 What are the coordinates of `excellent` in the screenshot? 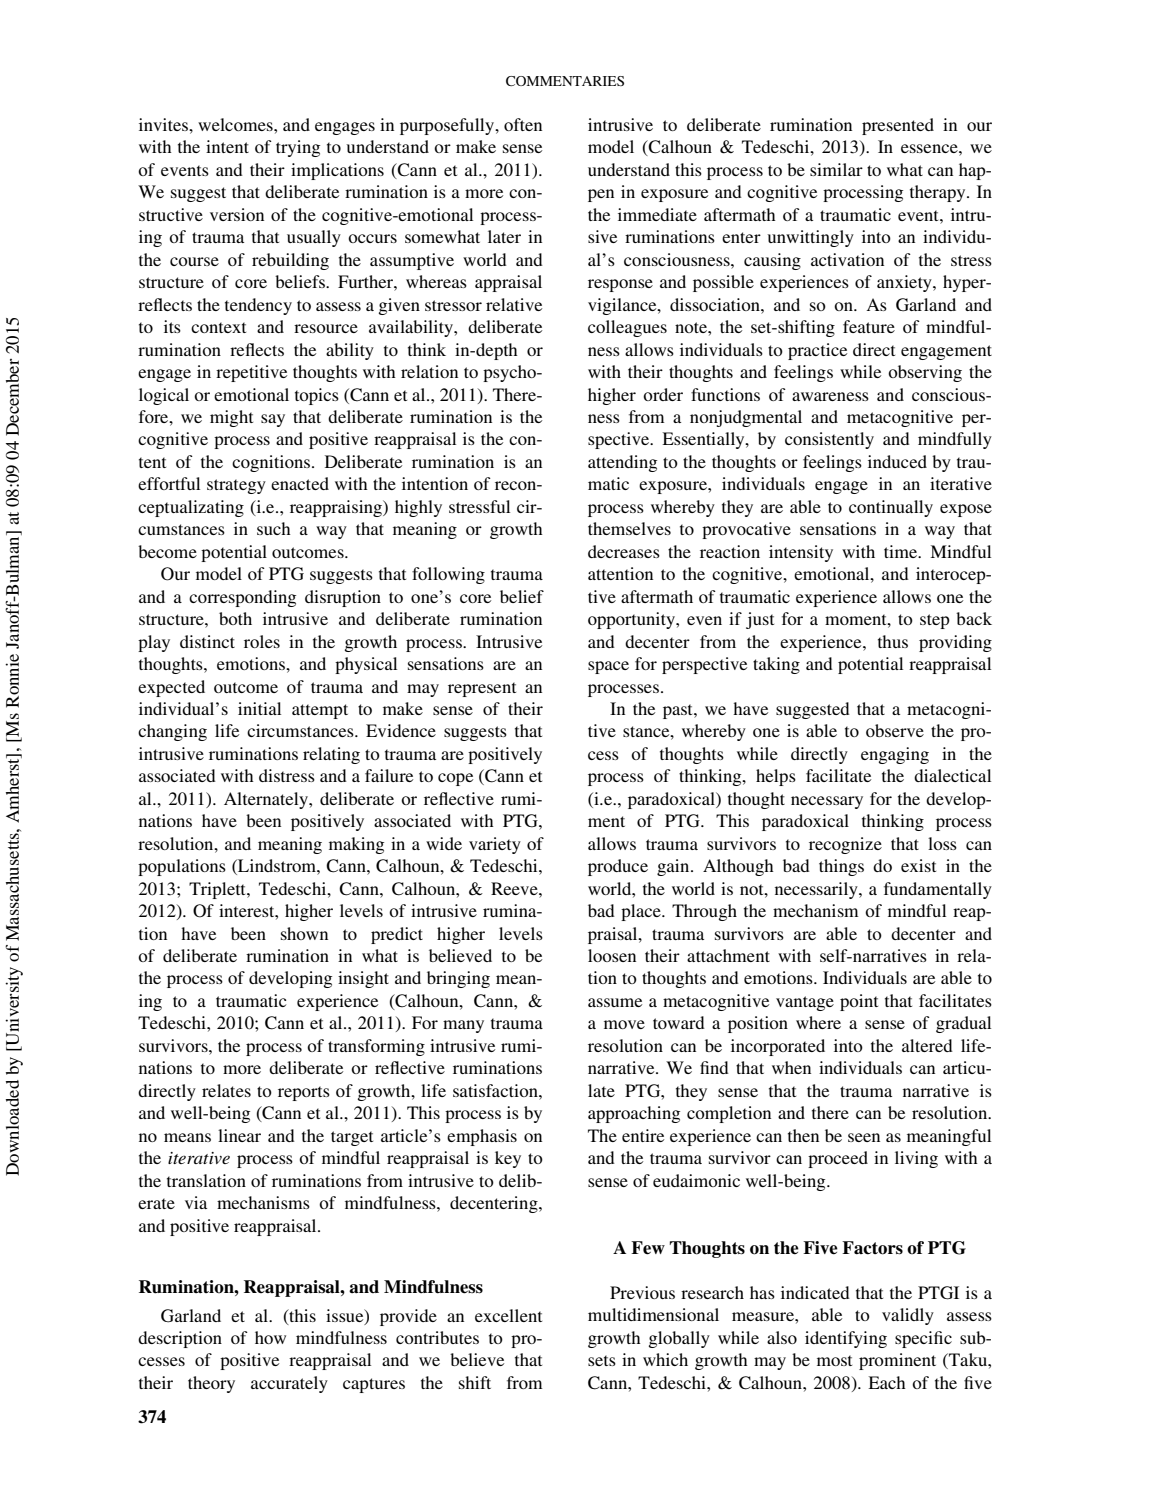 It's located at (508, 1315).
